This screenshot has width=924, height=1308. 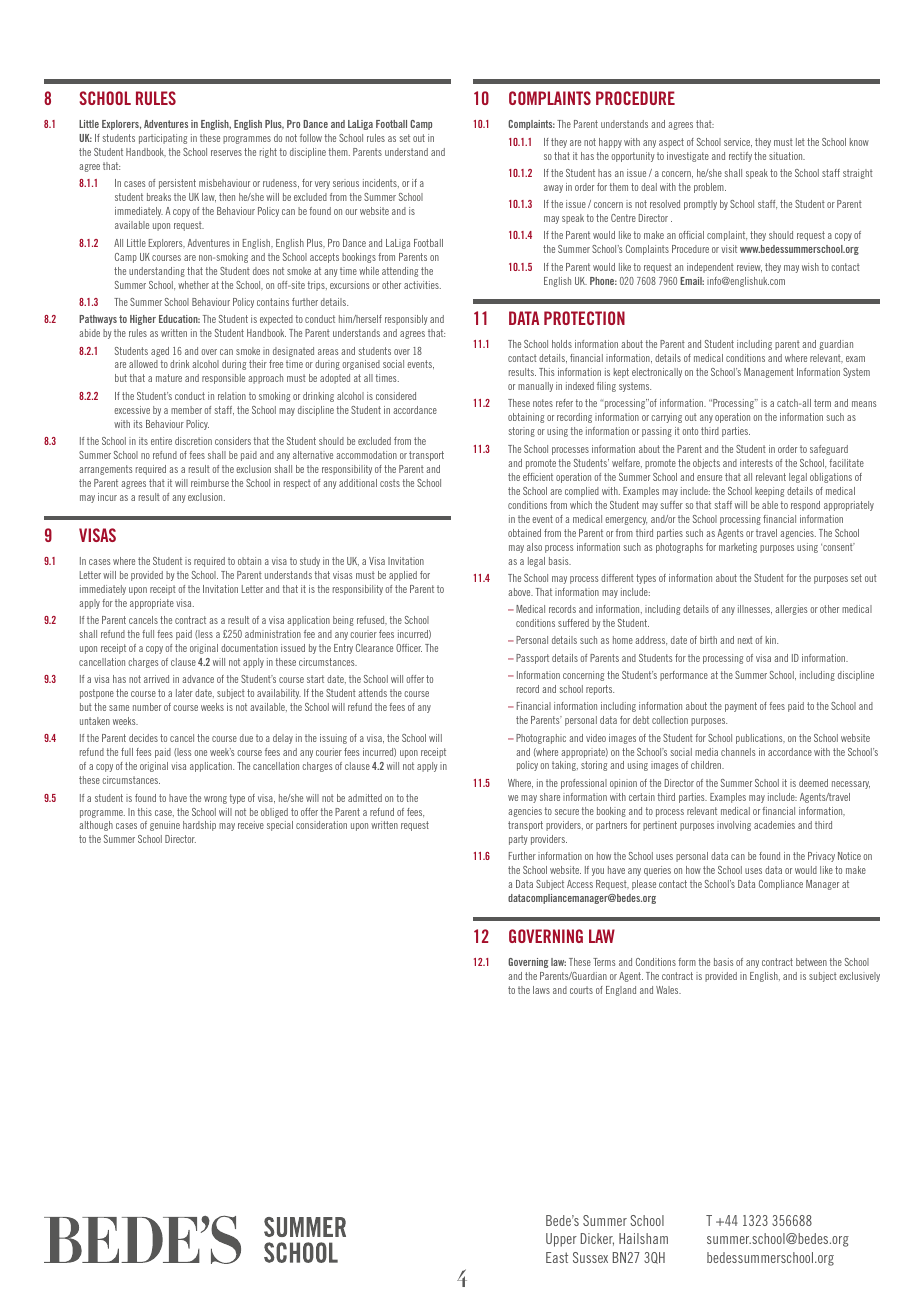 What do you see at coordinates (561, 1240) in the screenshot?
I see `Upper` at bounding box center [561, 1240].
